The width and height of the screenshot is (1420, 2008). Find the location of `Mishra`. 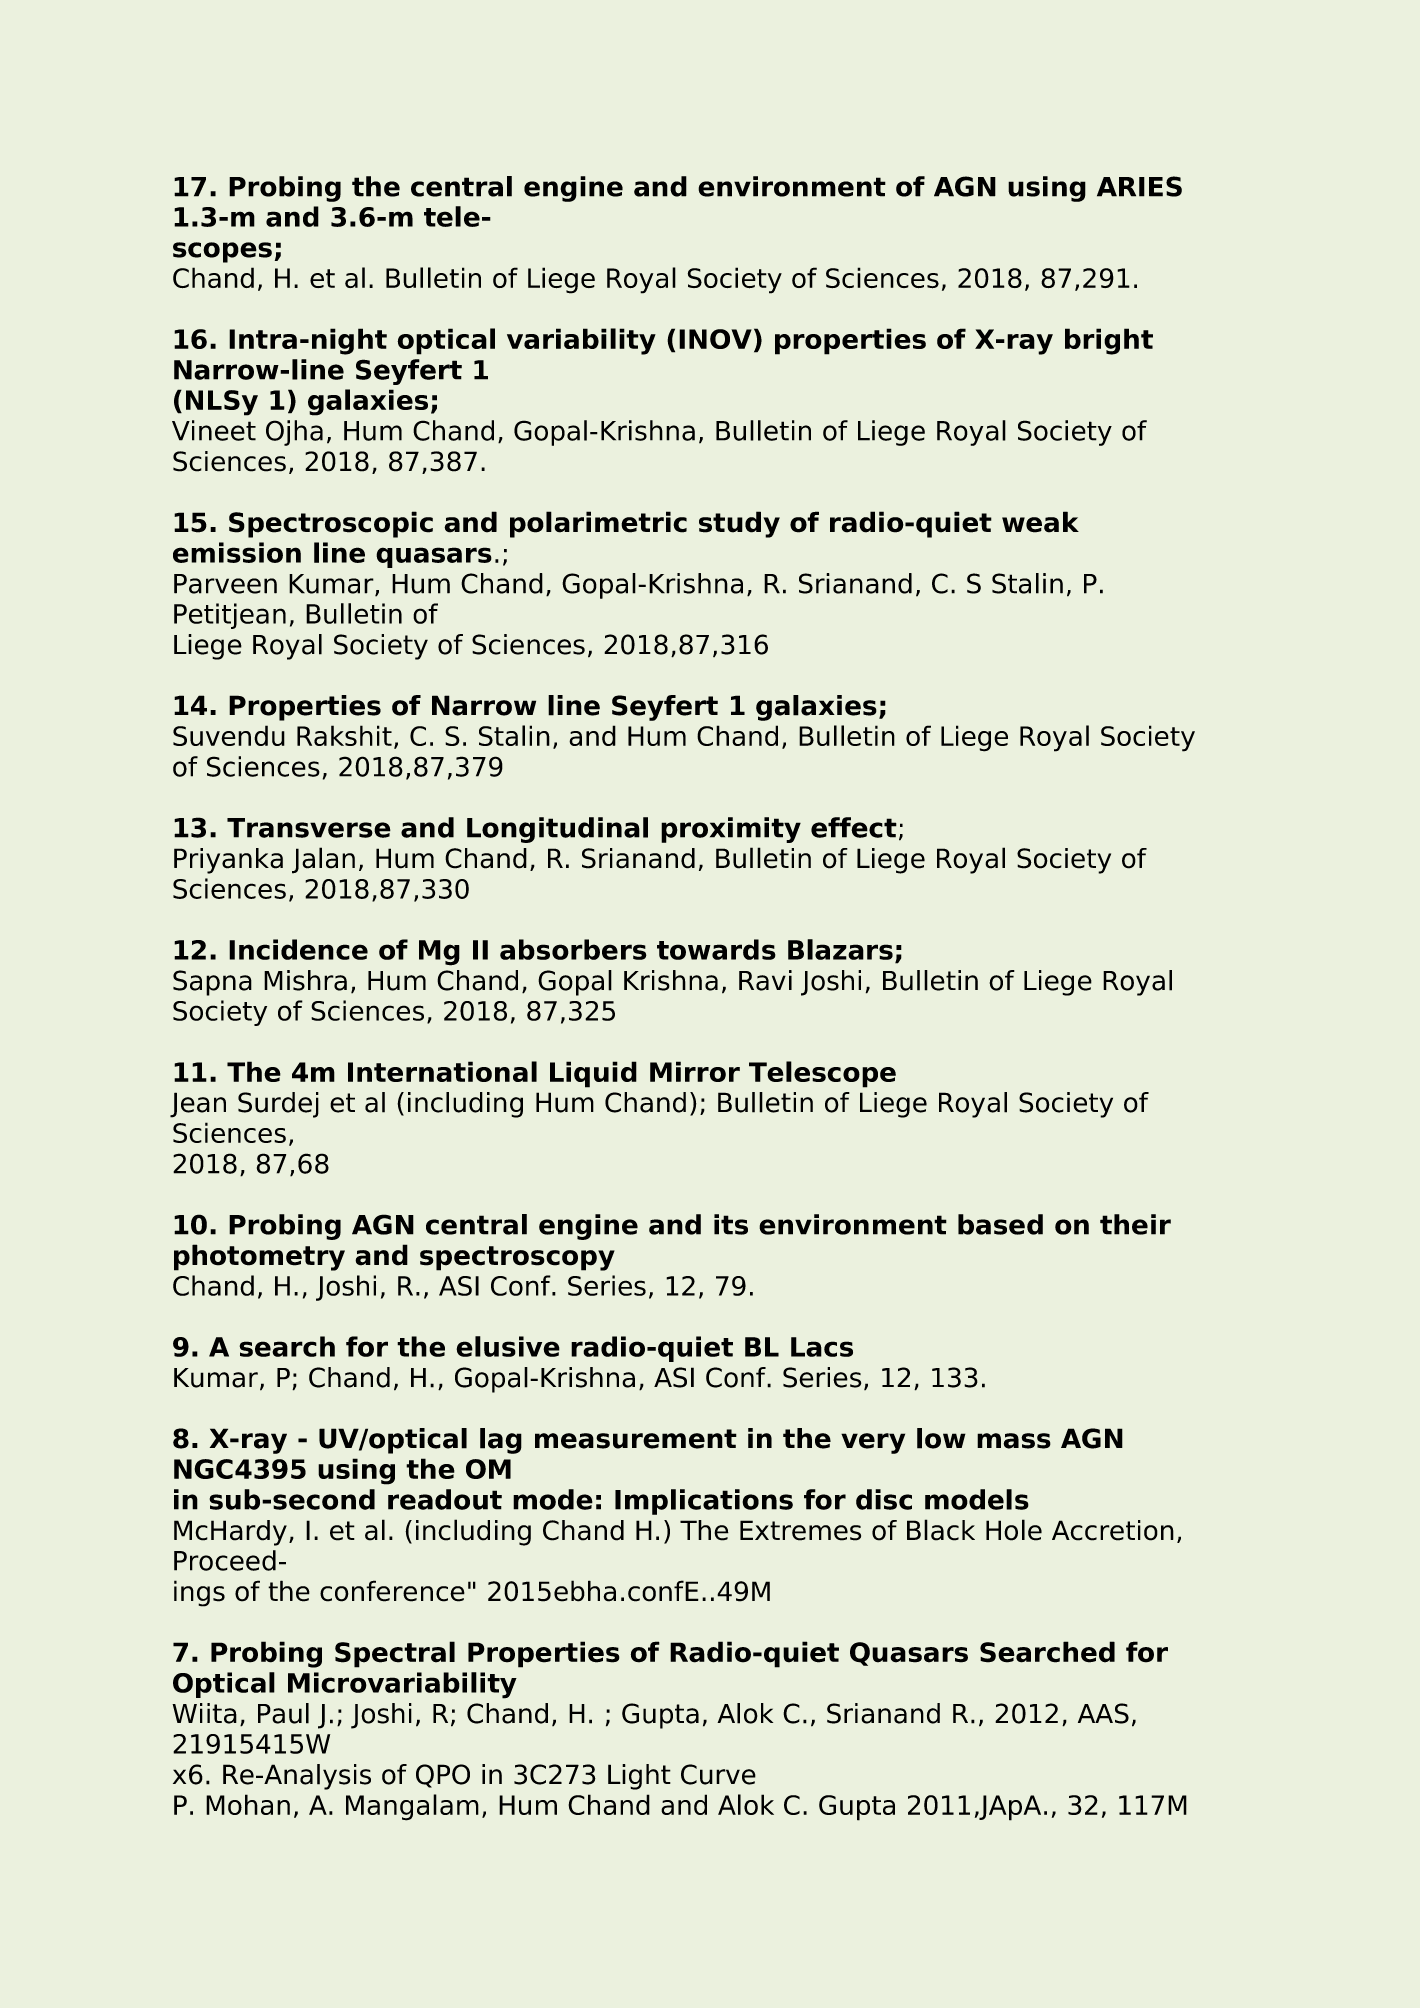

Mishra is located at coordinates (305, 980).
